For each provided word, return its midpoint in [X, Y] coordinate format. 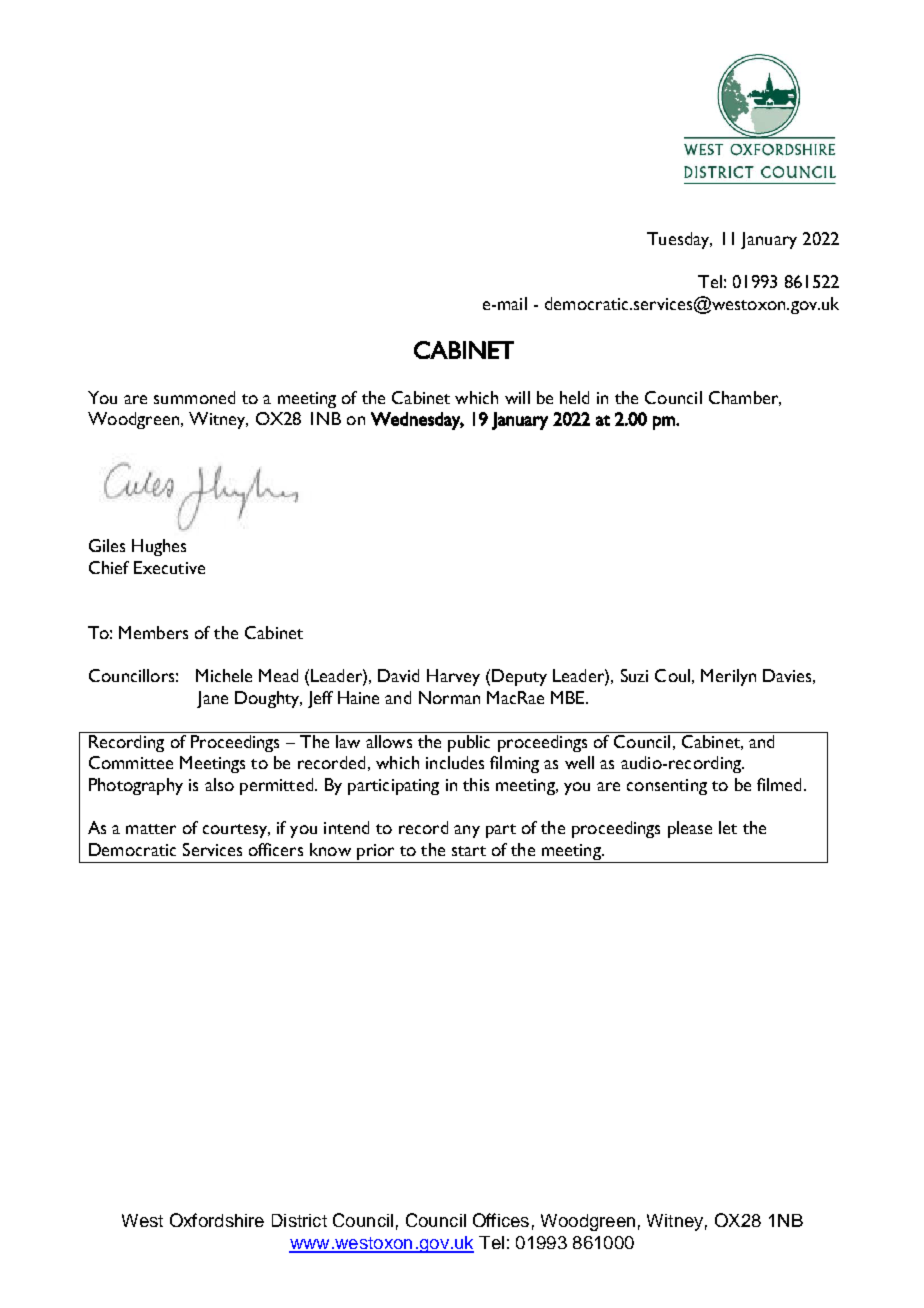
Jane [212, 699]
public [469, 743]
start [469, 851]
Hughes [159, 547]
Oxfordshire [217, 1220]
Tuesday [679, 240]
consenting [667, 787]
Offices [501, 1220]
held [574, 397]
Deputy [519, 677]
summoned [194, 397]
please [690, 829]
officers [276, 849]
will [517, 397]
